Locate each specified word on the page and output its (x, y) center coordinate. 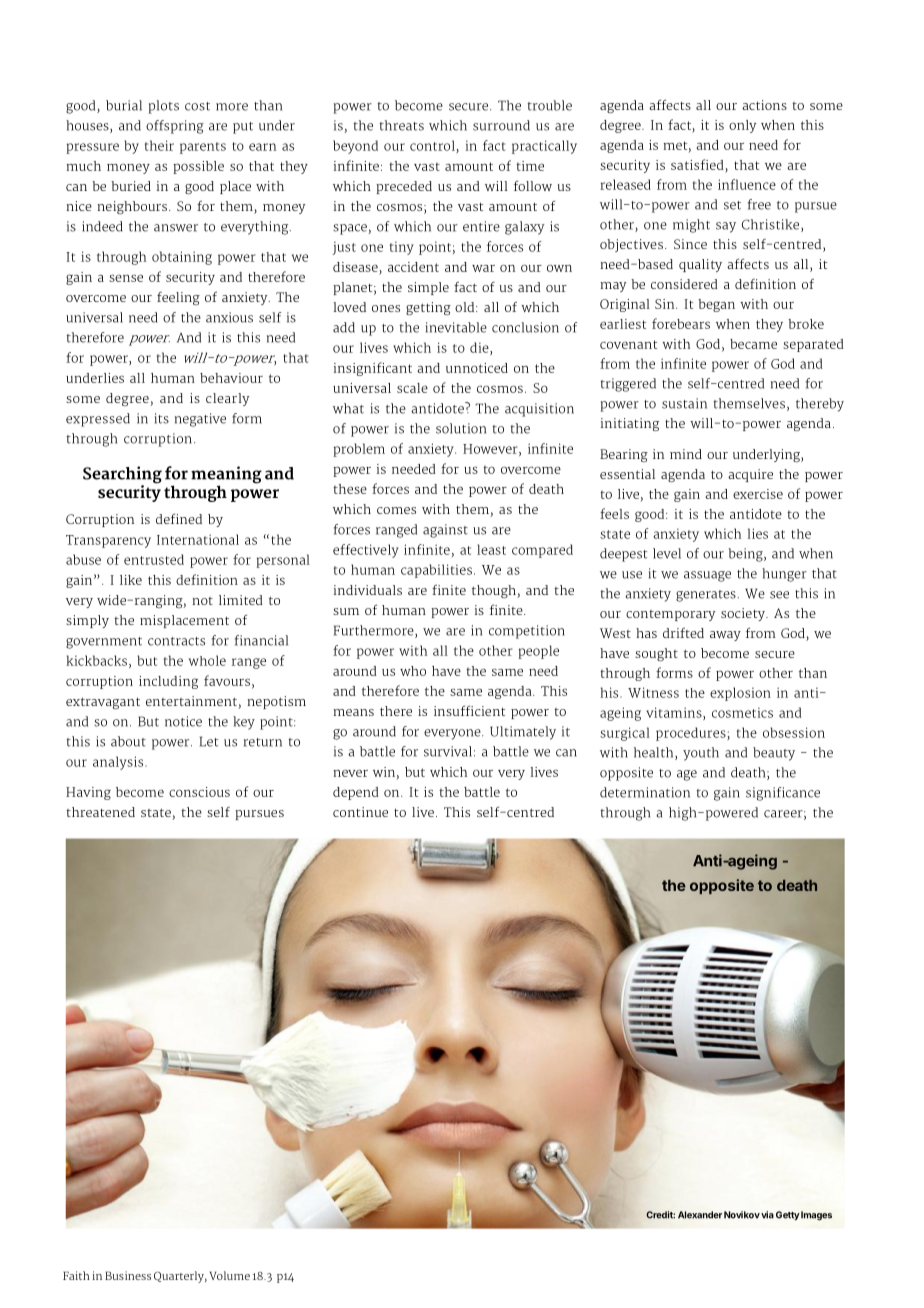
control (433, 146)
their (159, 145)
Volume (230, 1275)
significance (783, 794)
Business (128, 1275)
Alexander (700, 1215)
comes (396, 510)
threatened (100, 812)
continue (360, 812)
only (742, 126)
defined (179, 518)
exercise (758, 494)
